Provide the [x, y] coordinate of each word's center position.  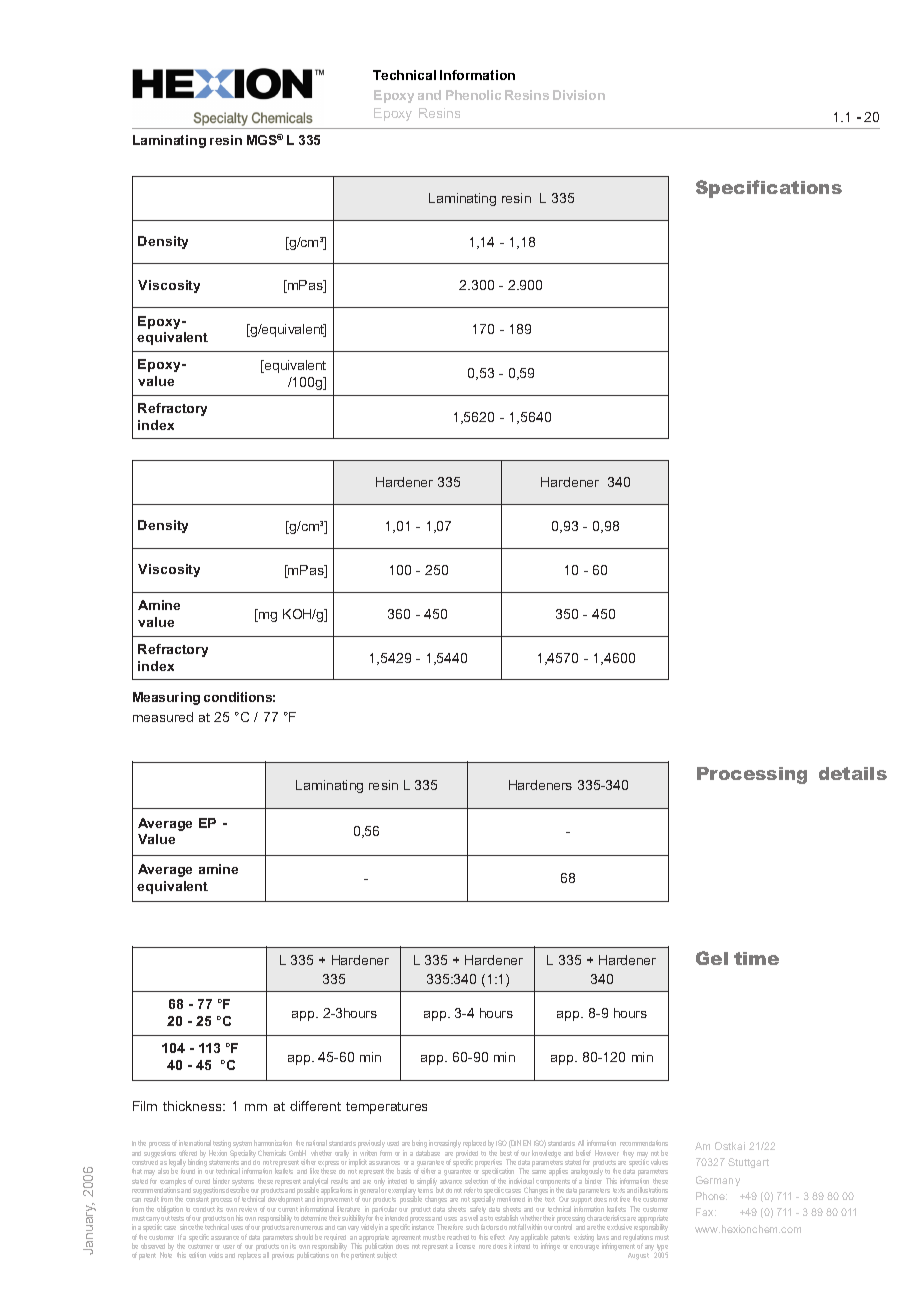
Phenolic [473, 95]
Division [579, 95]
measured [163, 717]
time [756, 958]
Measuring [166, 698]
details [853, 773]
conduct [204, 1209]
